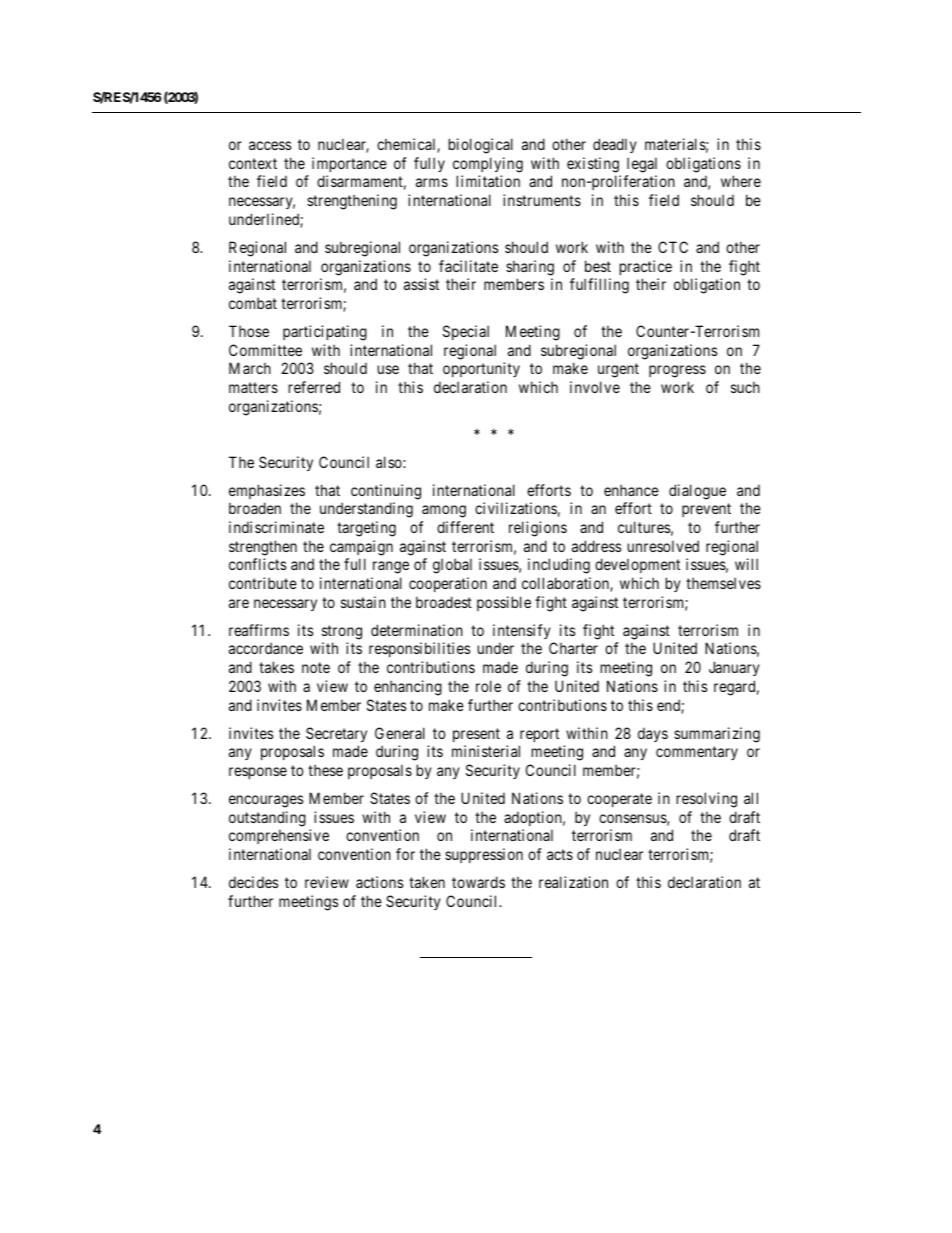 This screenshot has width=952, height=1233. What do you see at coordinates (476, 735) in the screenshot?
I see `present` at bounding box center [476, 735].
